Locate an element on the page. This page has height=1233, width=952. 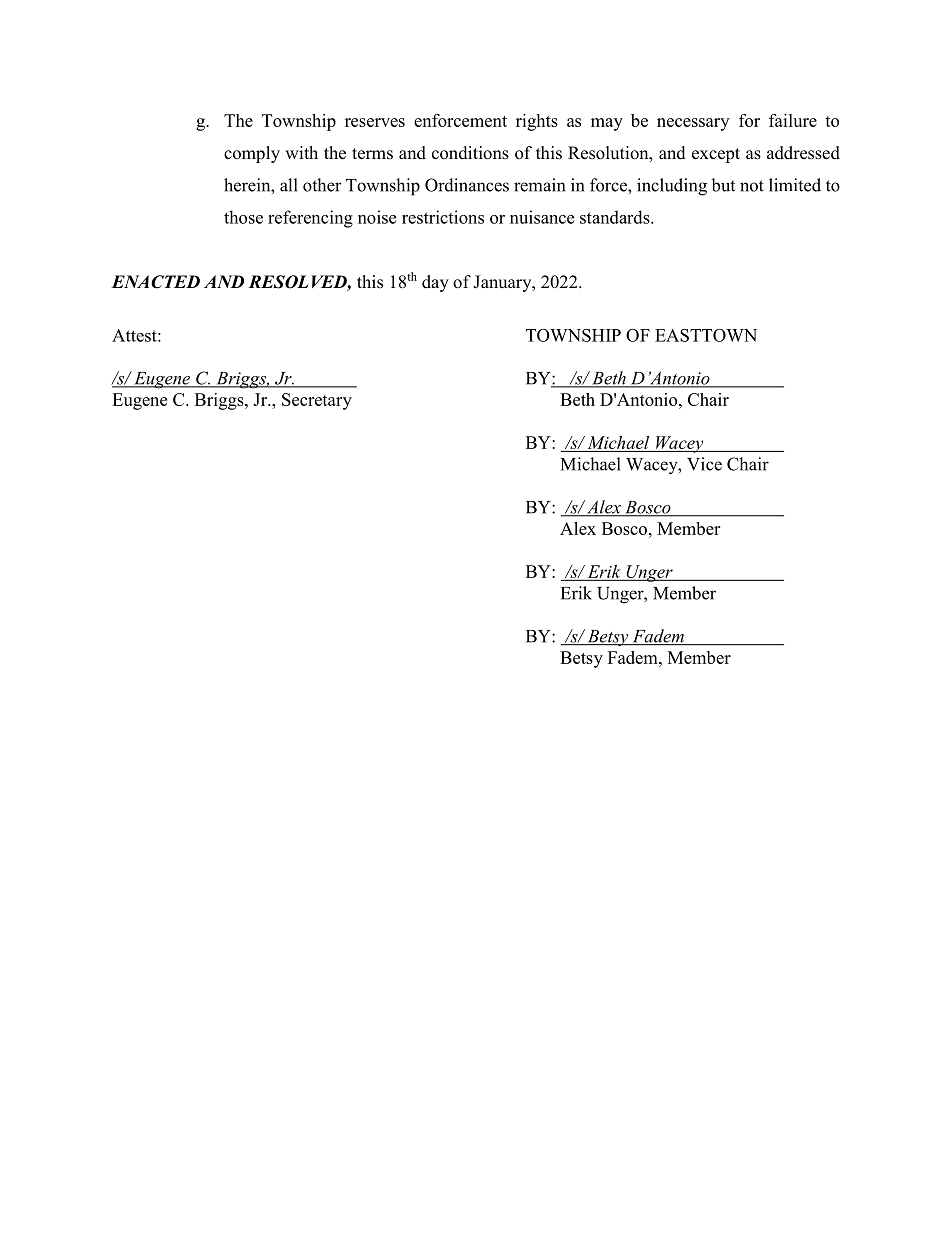
not is located at coordinates (752, 186).
